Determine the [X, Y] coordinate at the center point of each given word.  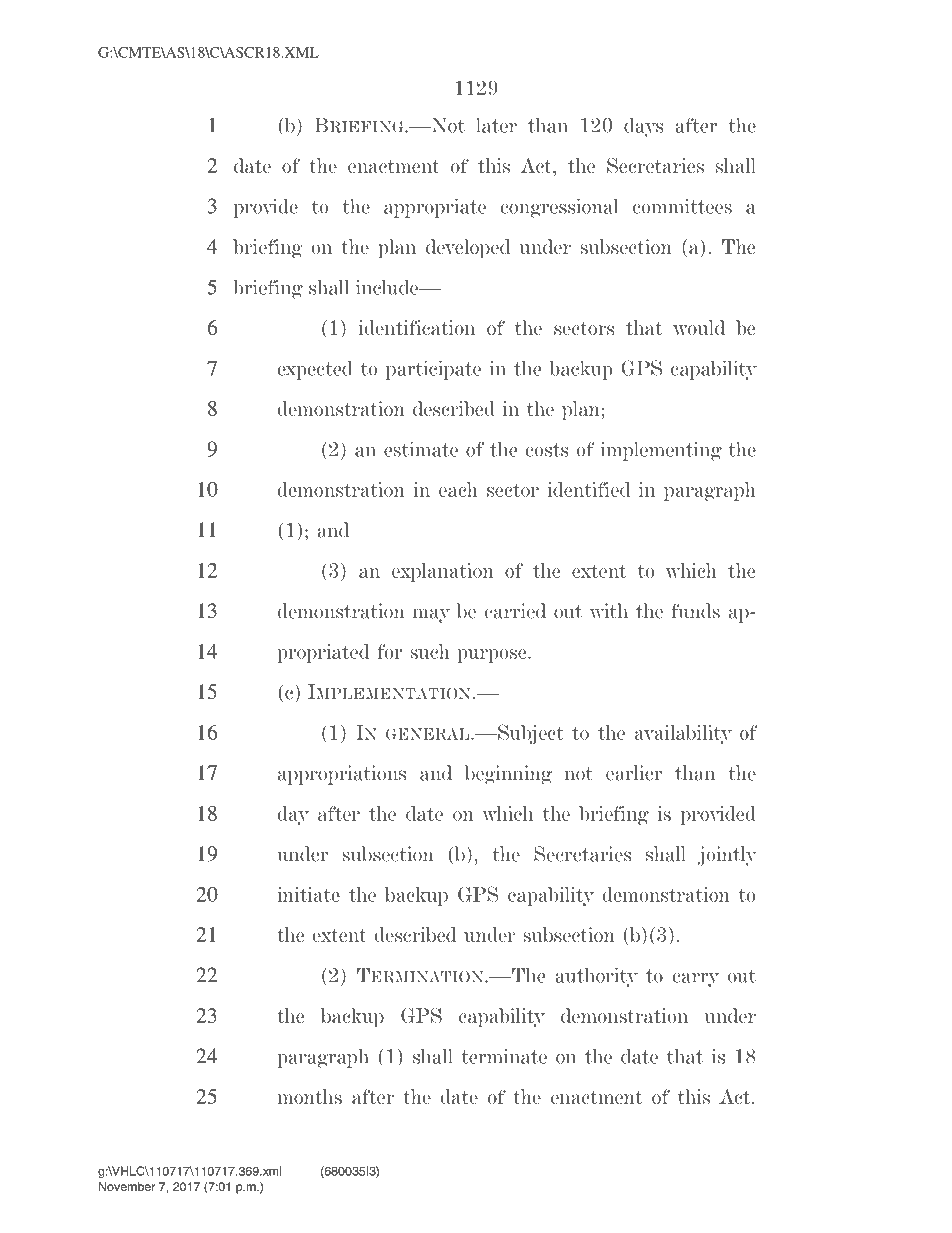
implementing [661, 451]
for [390, 651]
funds [695, 611]
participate [433, 370]
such [430, 651]
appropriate [435, 208]
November [127, 1186]
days [644, 127]
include [388, 287]
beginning [508, 775]
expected [315, 370]
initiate [308, 894]
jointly [727, 856]
